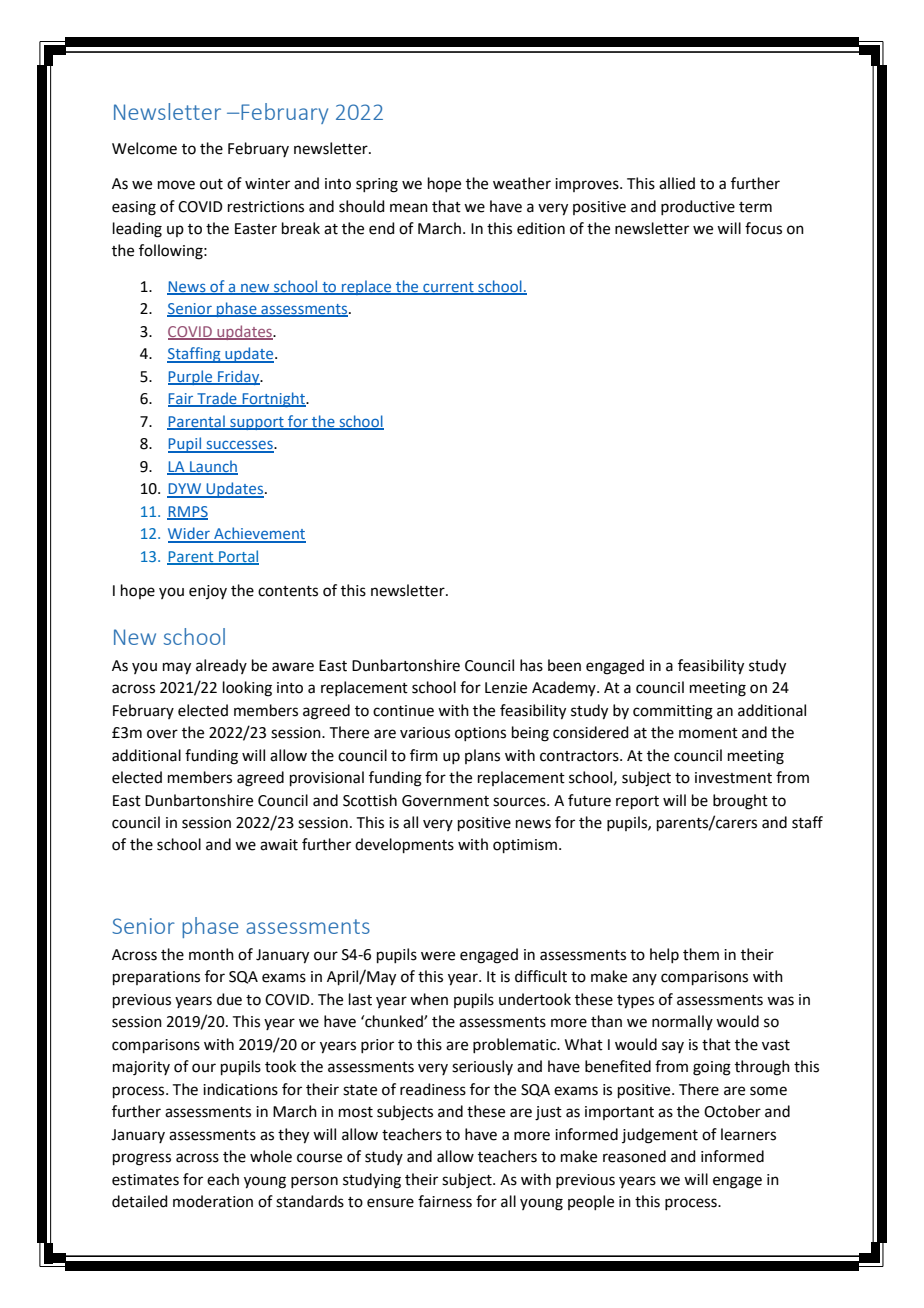  Describe the element at coordinates (404, 845) in the image. I see `developments` at that location.
